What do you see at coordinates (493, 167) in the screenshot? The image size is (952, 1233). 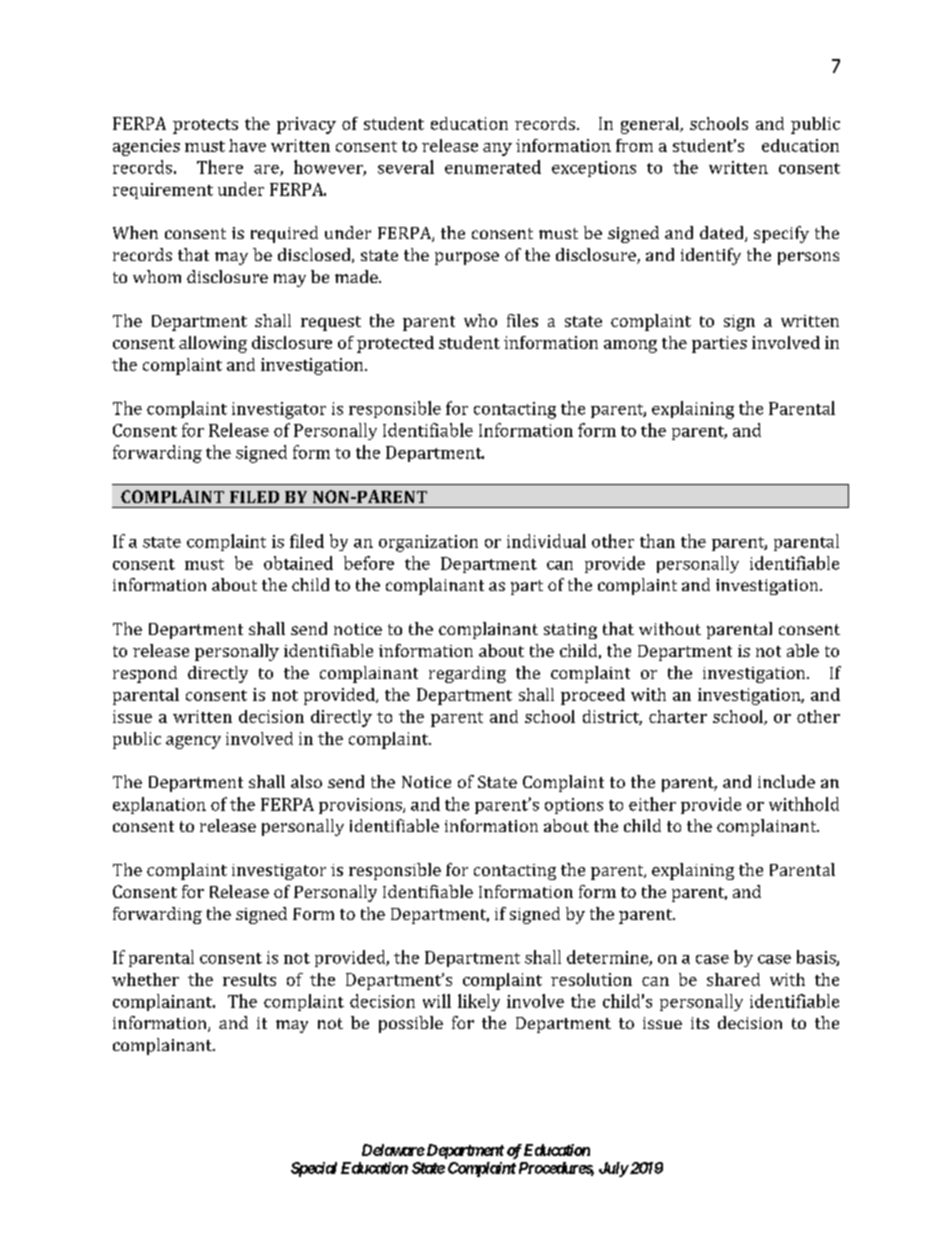 I see `enumerated` at bounding box center [493, 167].
